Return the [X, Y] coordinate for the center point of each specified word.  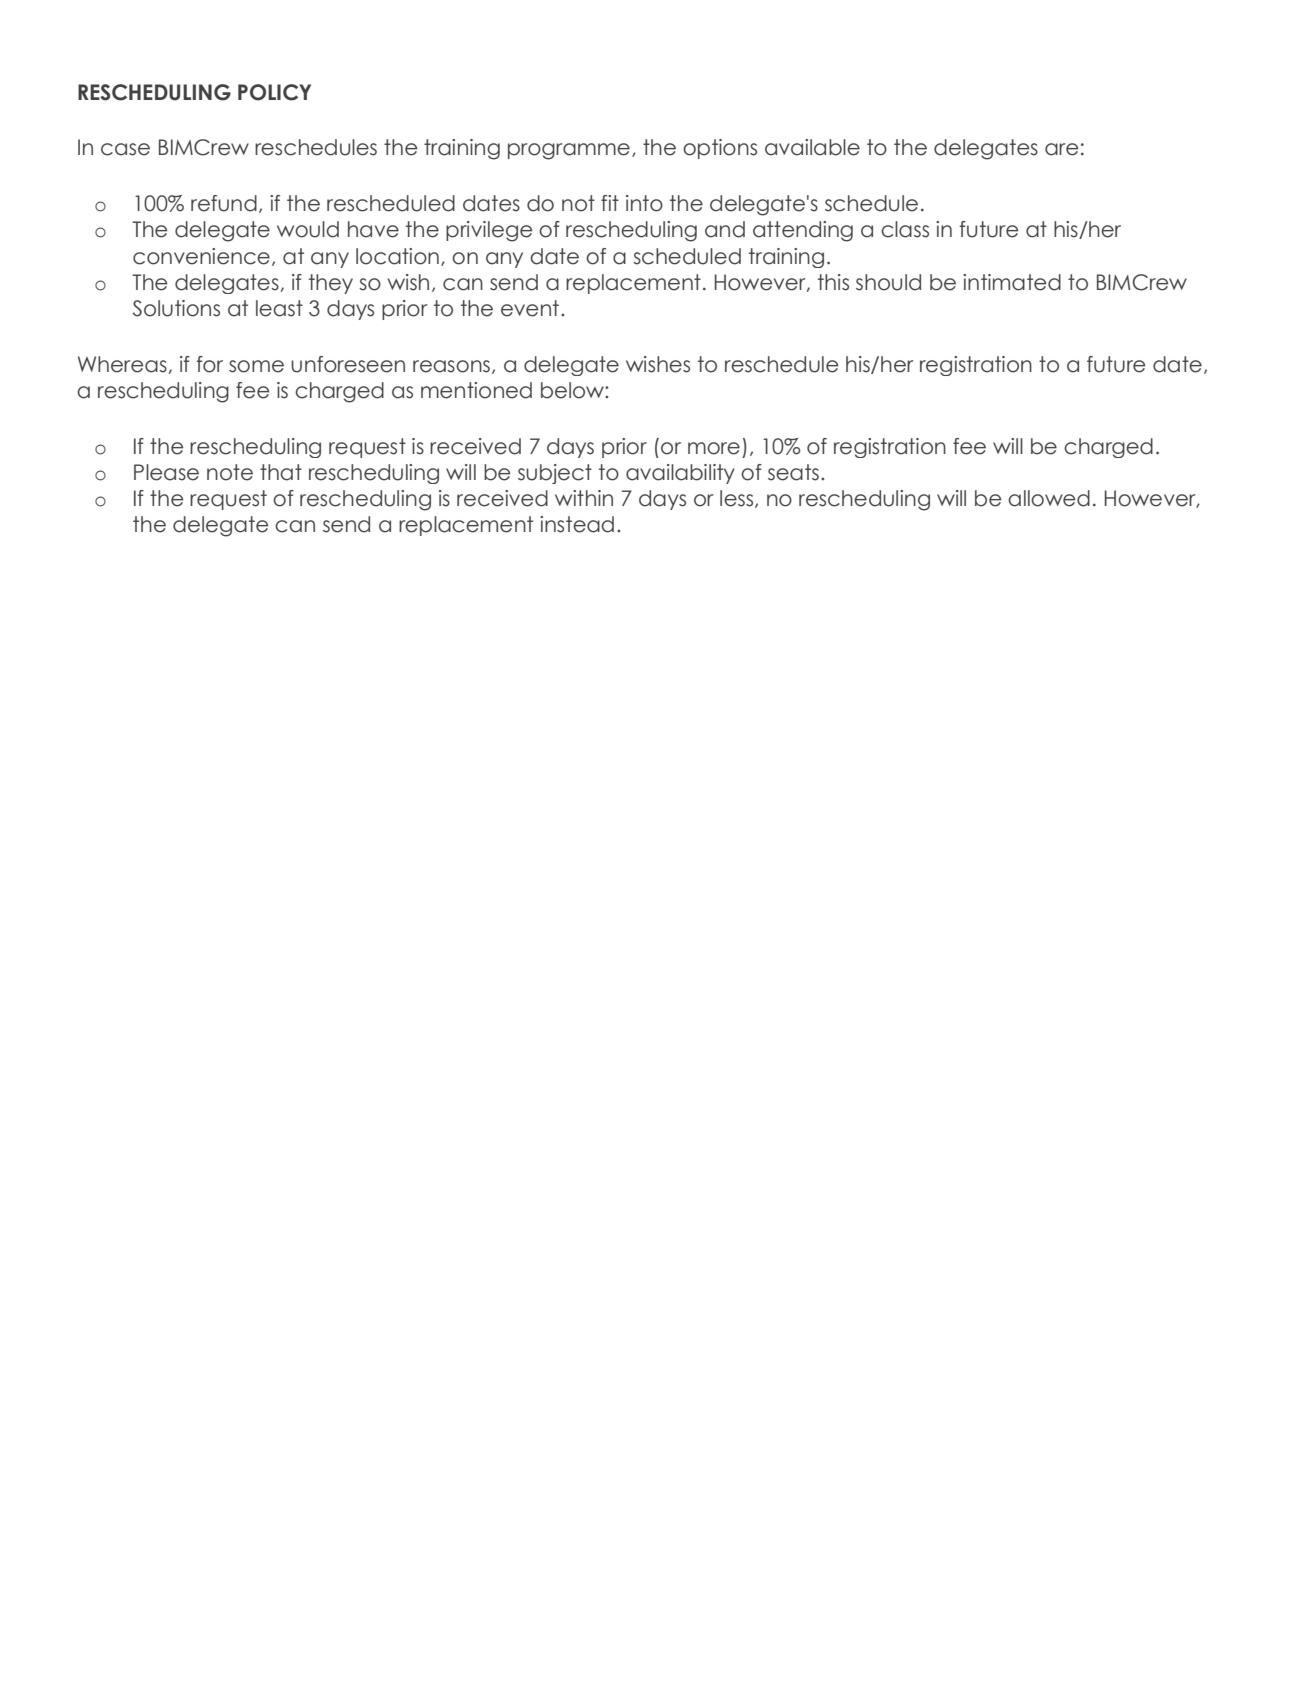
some [256, 366]
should [888, 282]
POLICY [274, 92]
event [530, 308]
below [573, 390]
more [714, 448]
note [230, 472]
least [279, 308]
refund [224, 203]
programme [569, 151]
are [1061, 149]
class [905, 229]
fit [610, 203]
